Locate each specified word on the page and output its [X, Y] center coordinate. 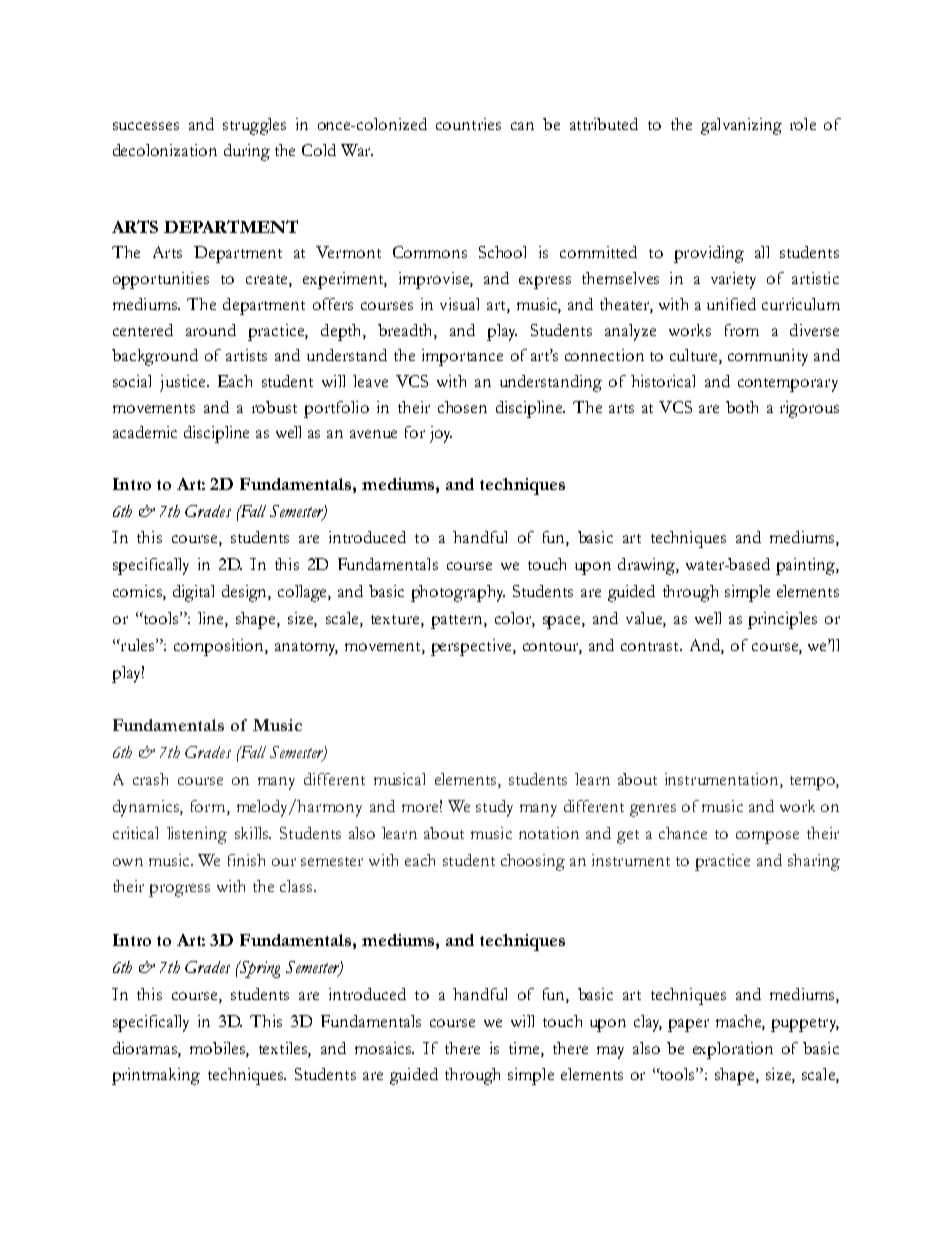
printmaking [156, 1076]
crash [150, 779]
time [525, 1048]
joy [441, 434]
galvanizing [741, 126]
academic [145, 432]
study [494, 808]
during [247, 152]
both [742, 407]
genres [653, 810]
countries [468, 124]
